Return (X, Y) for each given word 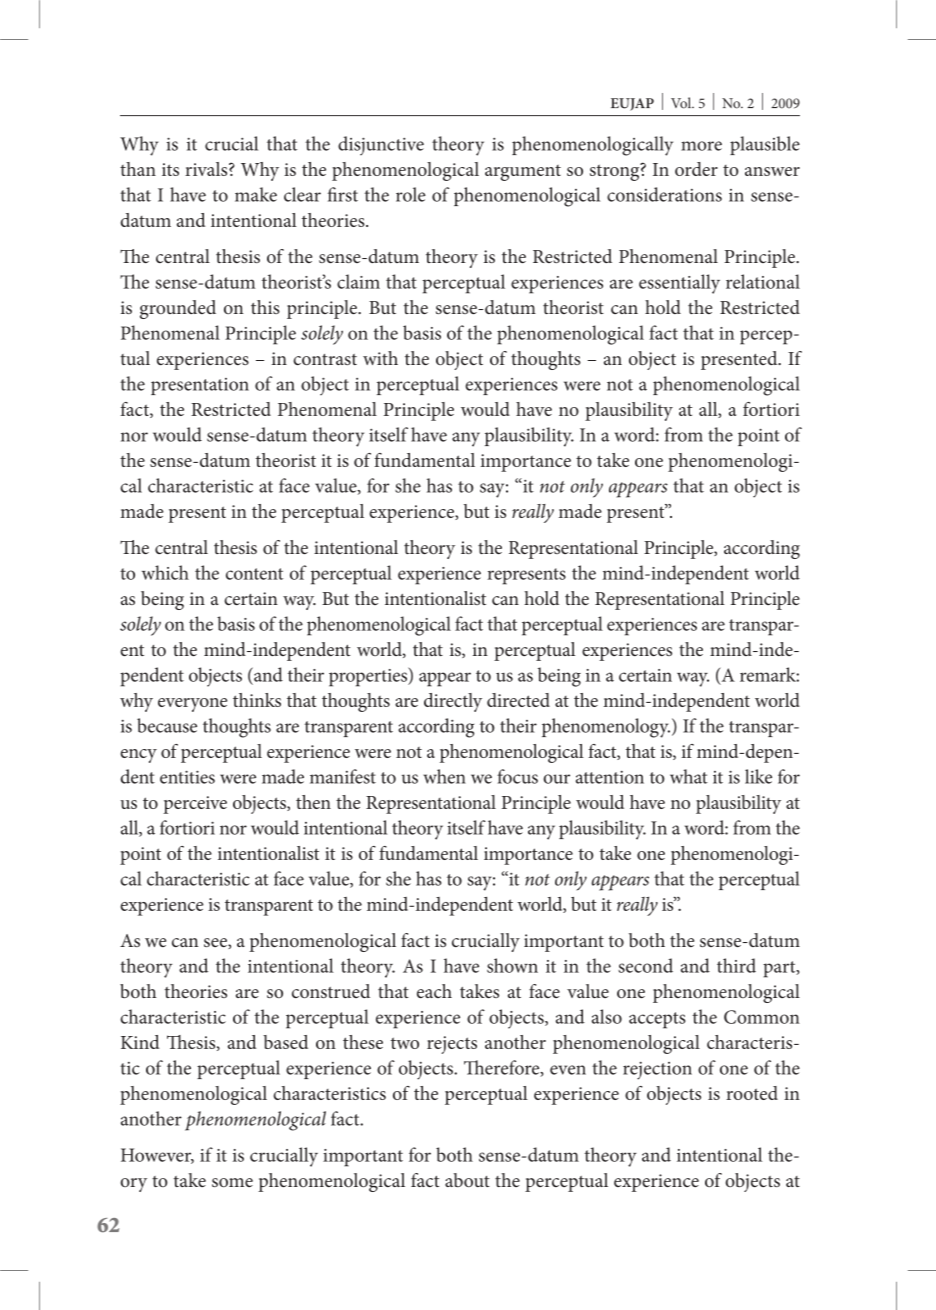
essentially (679, 284)
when (445, 776)
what (689, 776)
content (254, 574)
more (701, 146)
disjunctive (381, 145)
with (380, 358)
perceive (195, 805)
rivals (207, 169)
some (232, 1182)
